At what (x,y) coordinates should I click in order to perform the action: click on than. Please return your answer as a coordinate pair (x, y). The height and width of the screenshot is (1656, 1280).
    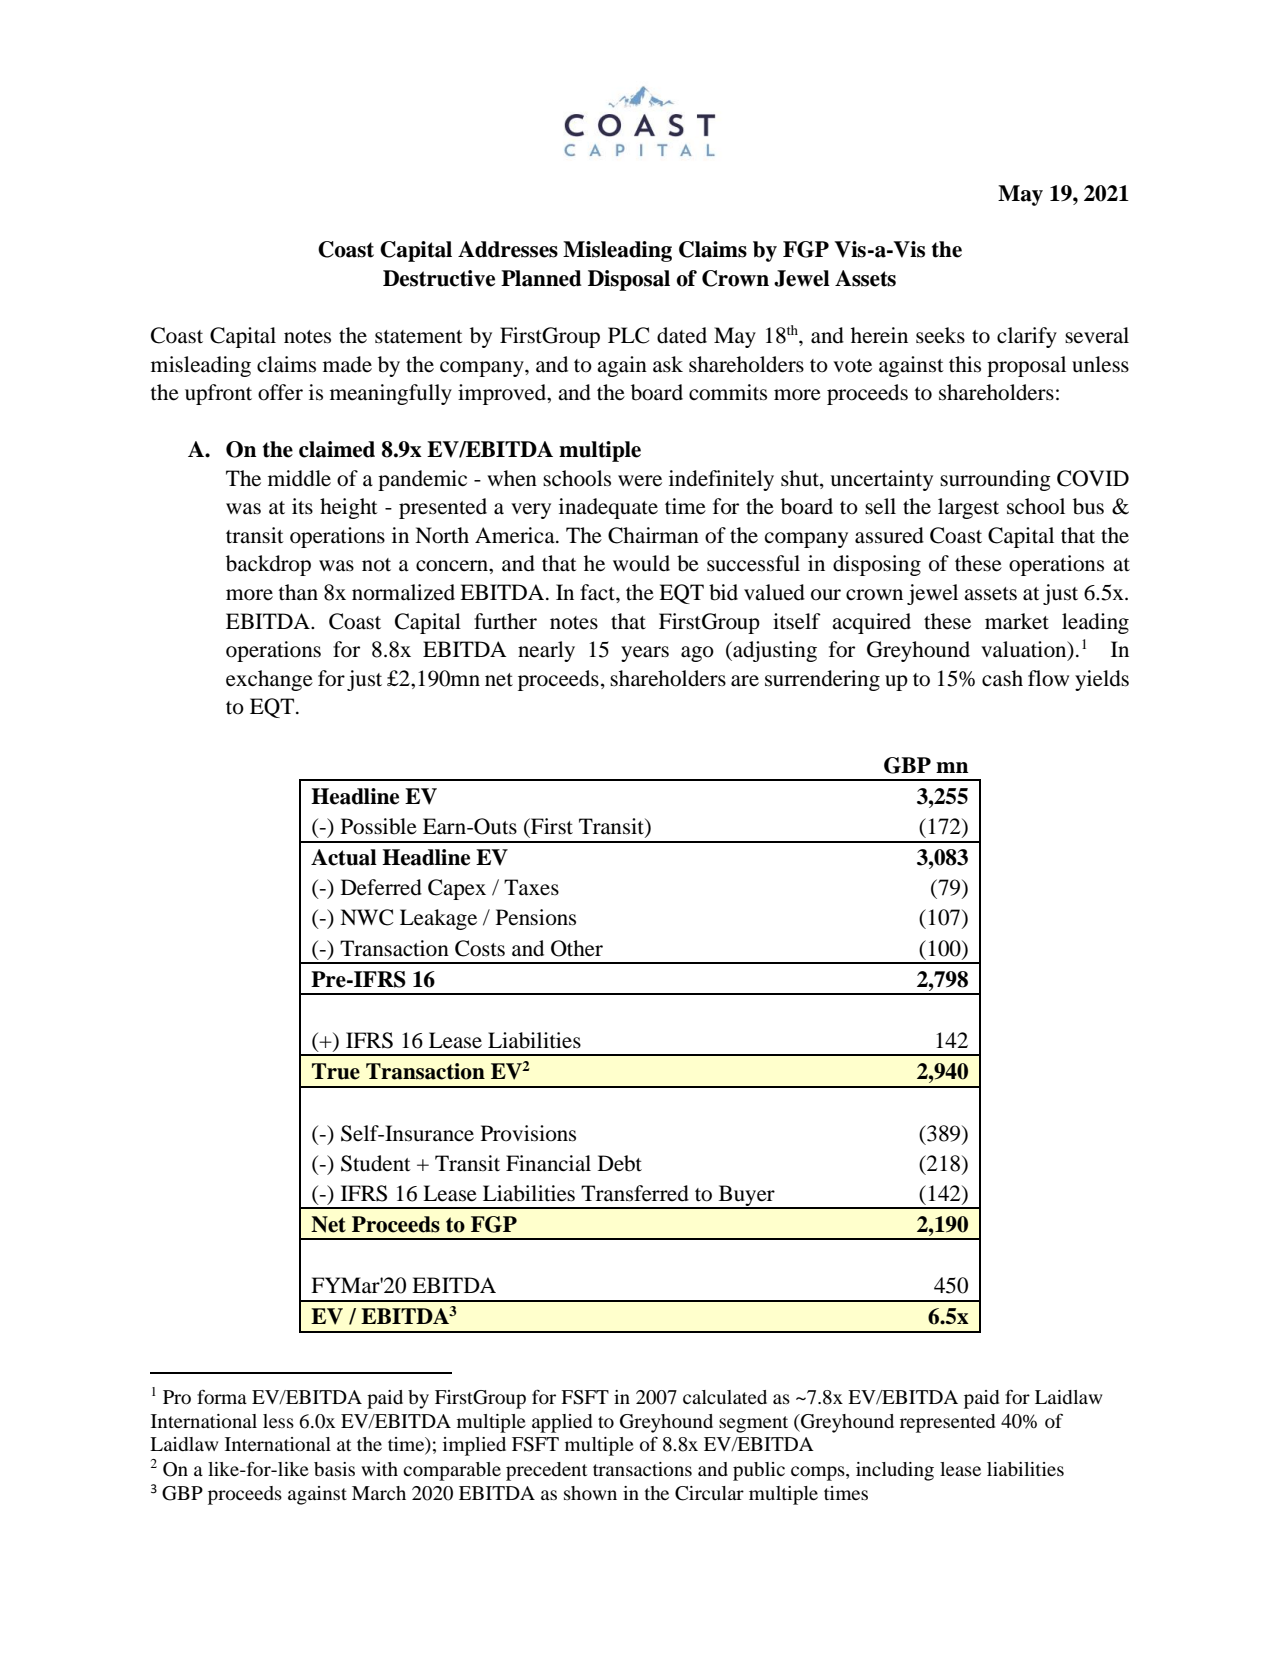
    Looking at the image, I should click on (298, 592).
